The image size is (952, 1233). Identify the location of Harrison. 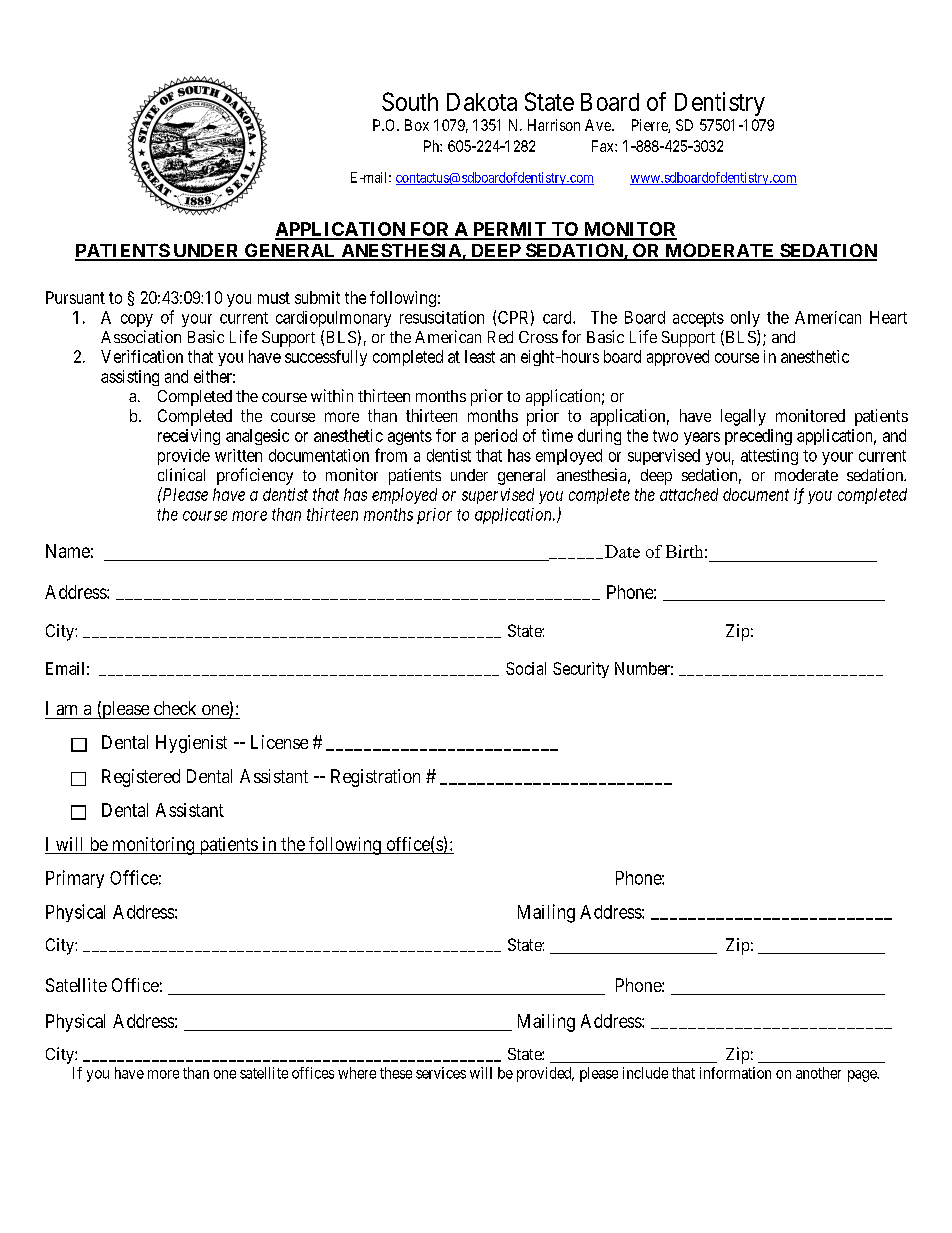
(554, 125).
